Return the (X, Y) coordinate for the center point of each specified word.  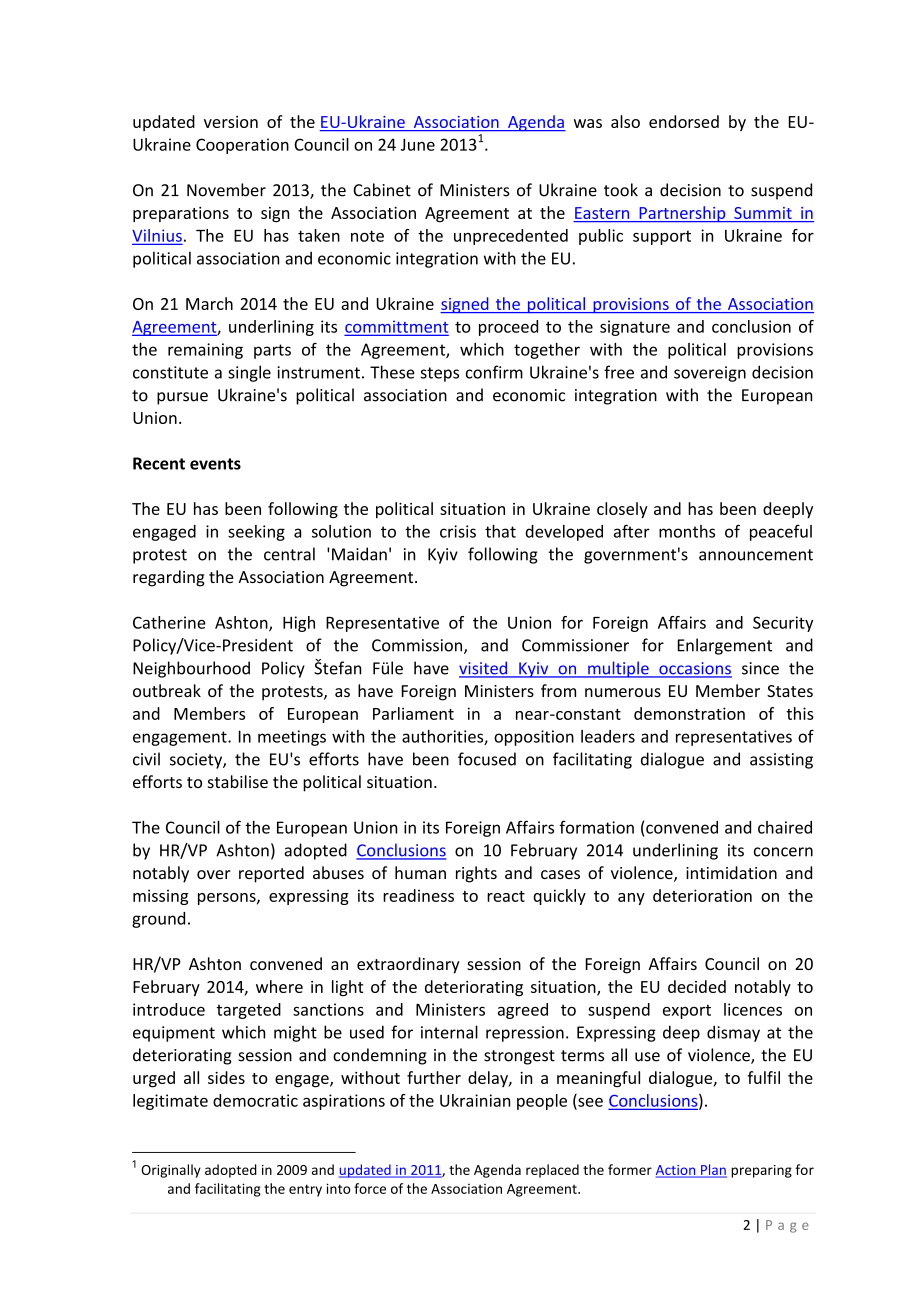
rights (476, 874)
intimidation (731, 872)
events (215, 464)
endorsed (684, 121)
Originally (171, 1171)
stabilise (238, 781)
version (231, 122)
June (418, 145)
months (687, 531)
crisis (458, 531)
